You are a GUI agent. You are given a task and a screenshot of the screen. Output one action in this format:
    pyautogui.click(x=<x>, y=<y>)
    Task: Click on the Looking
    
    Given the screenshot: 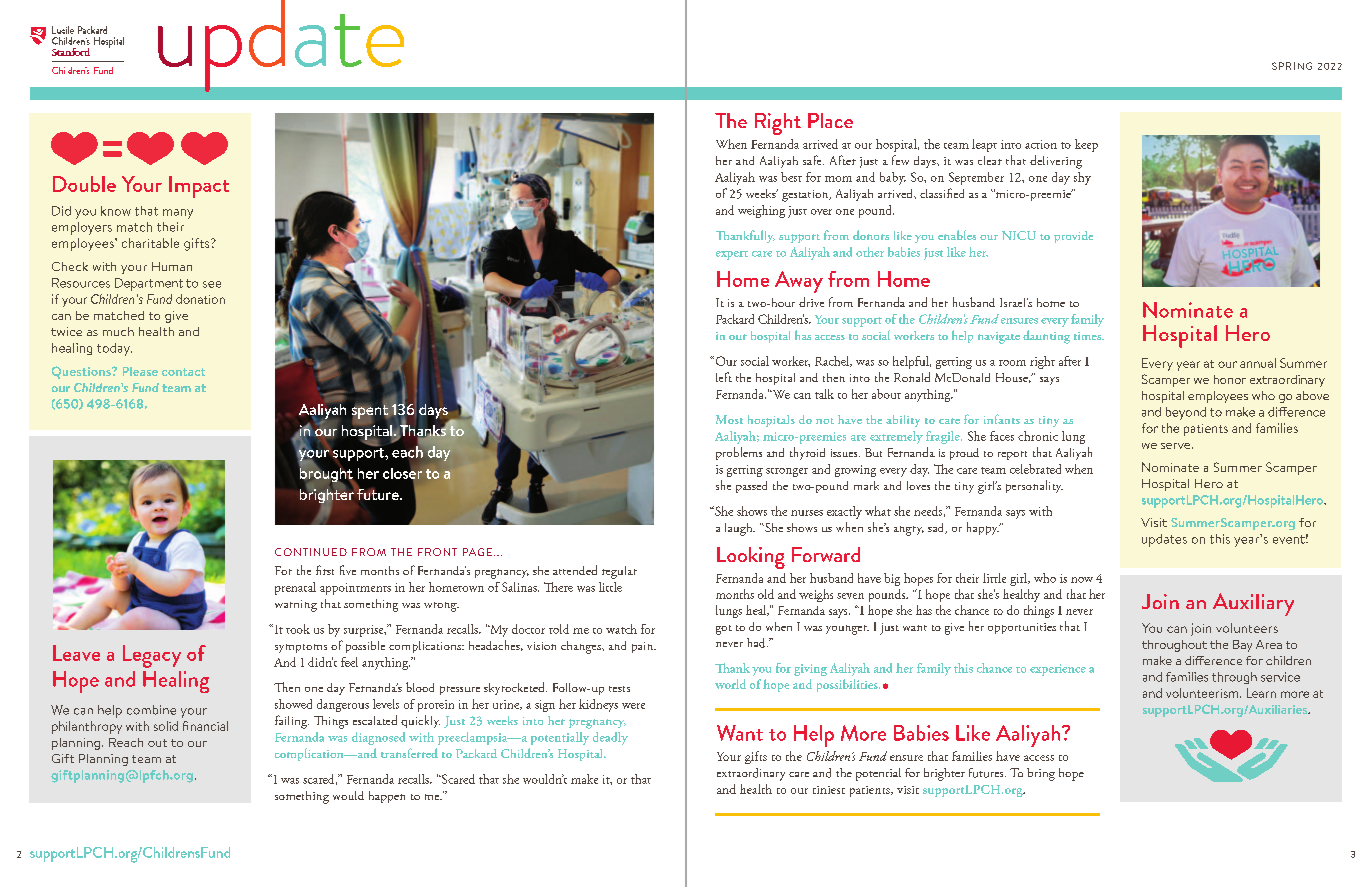 What is the action you would take?
    pyautogui.click(x=751, y=558)
